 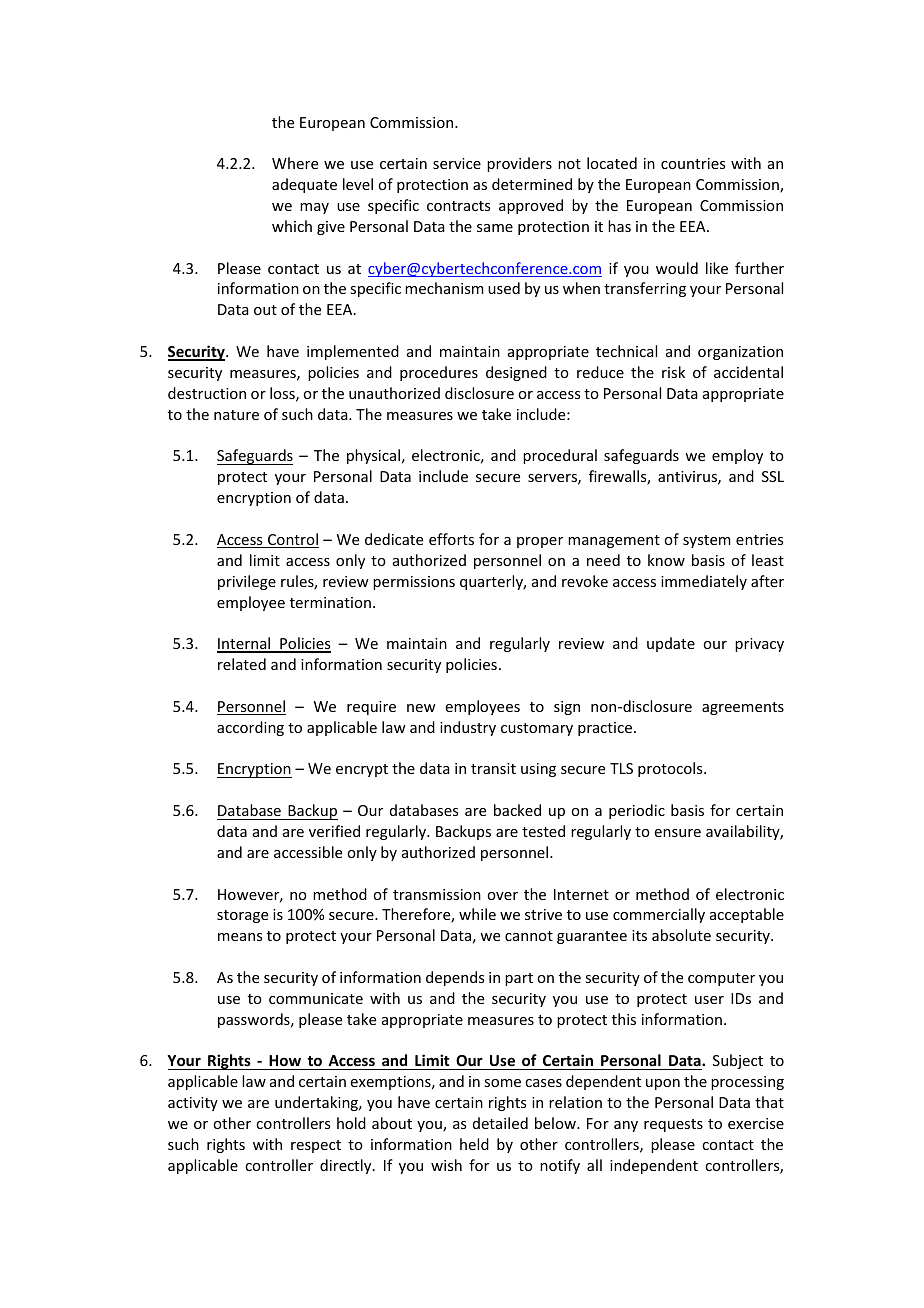 I want to click on held, so click(x=474, y=1144).
